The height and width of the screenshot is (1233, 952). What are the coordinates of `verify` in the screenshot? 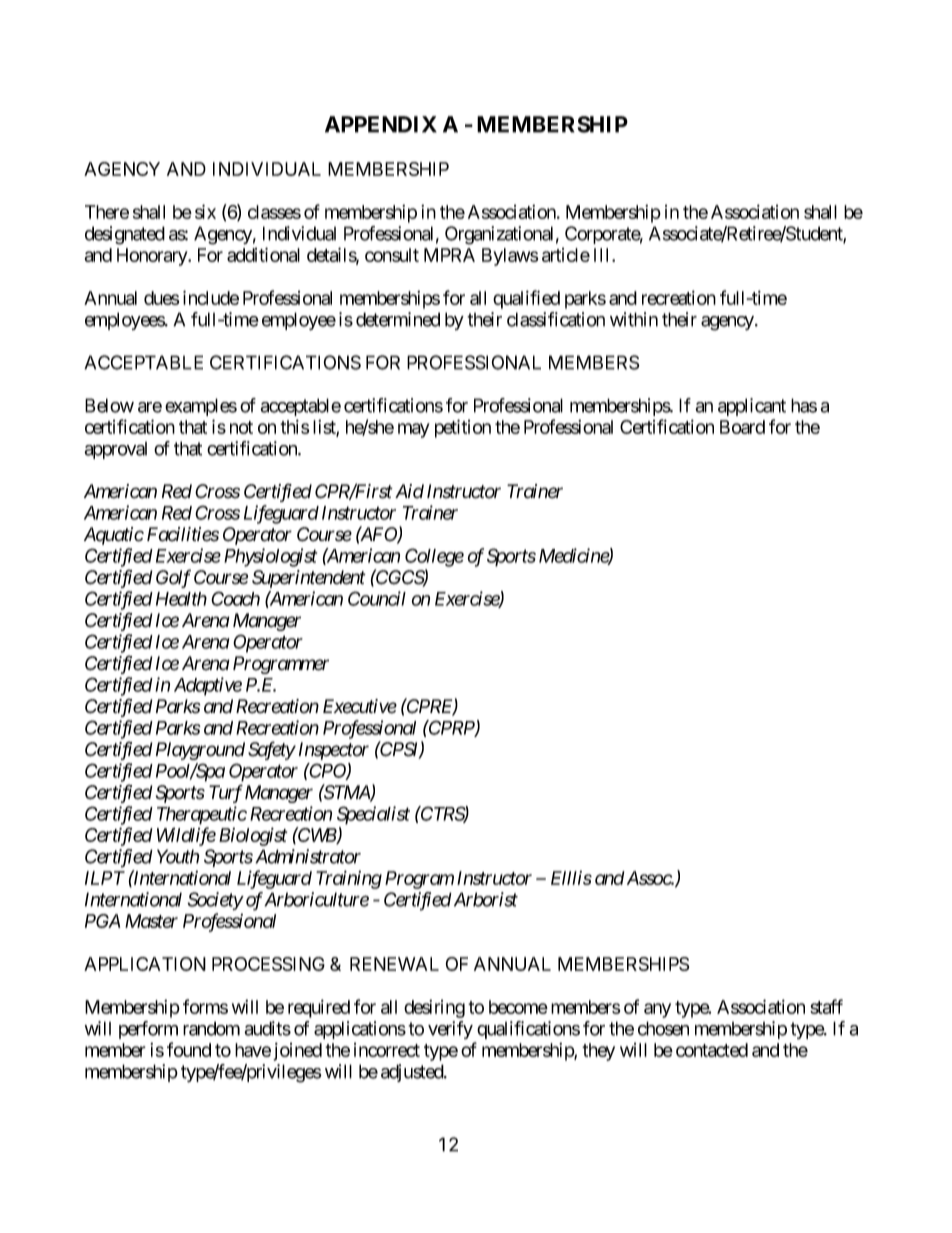 It's located at (450, 1030).
